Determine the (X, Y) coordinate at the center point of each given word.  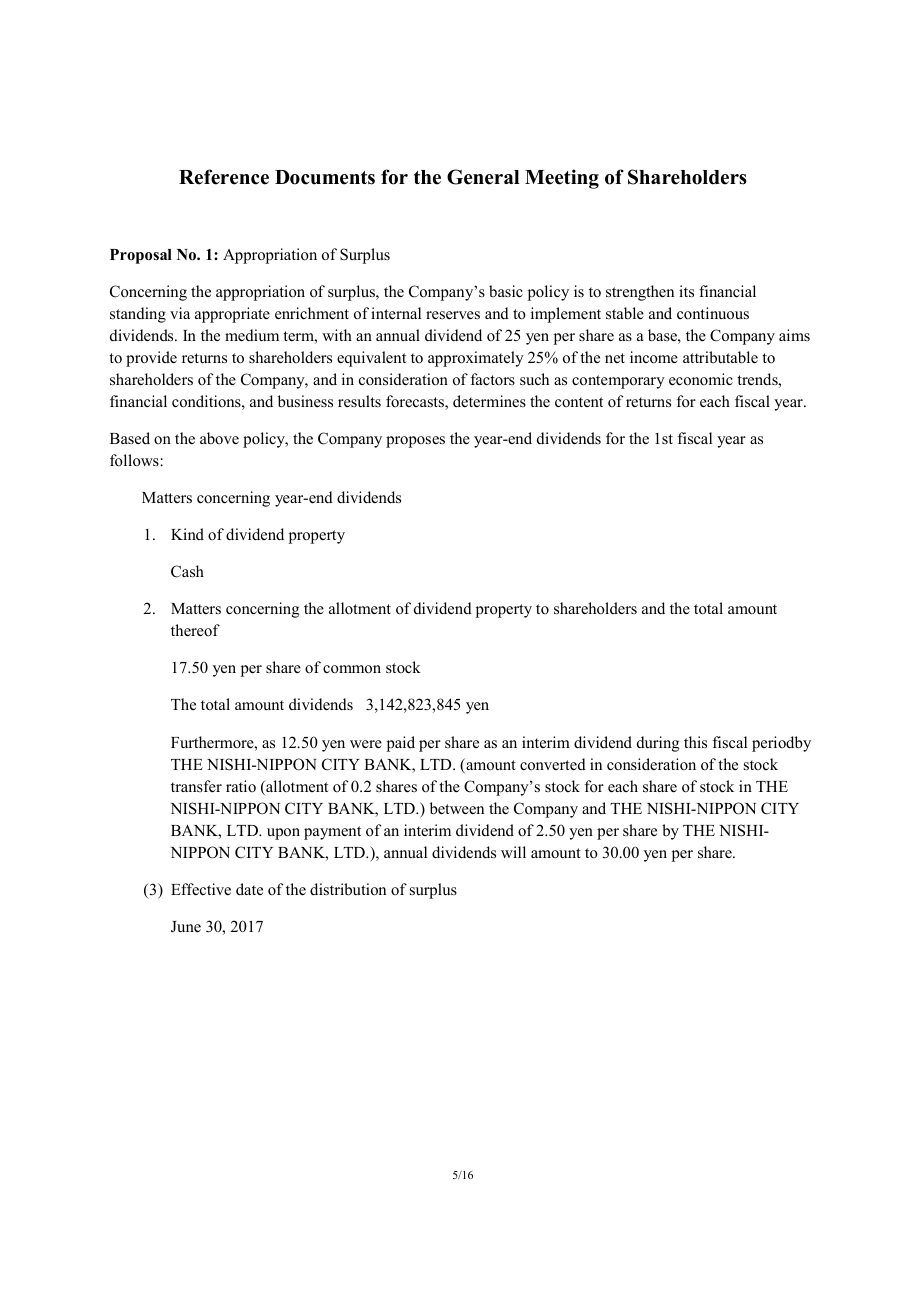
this (695, 742)
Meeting (562, 179)
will (513, 852)
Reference (224, 177)
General (483, 177)
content (579, 402)
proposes (415, 442)
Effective (201, 889)
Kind (187, 534)
